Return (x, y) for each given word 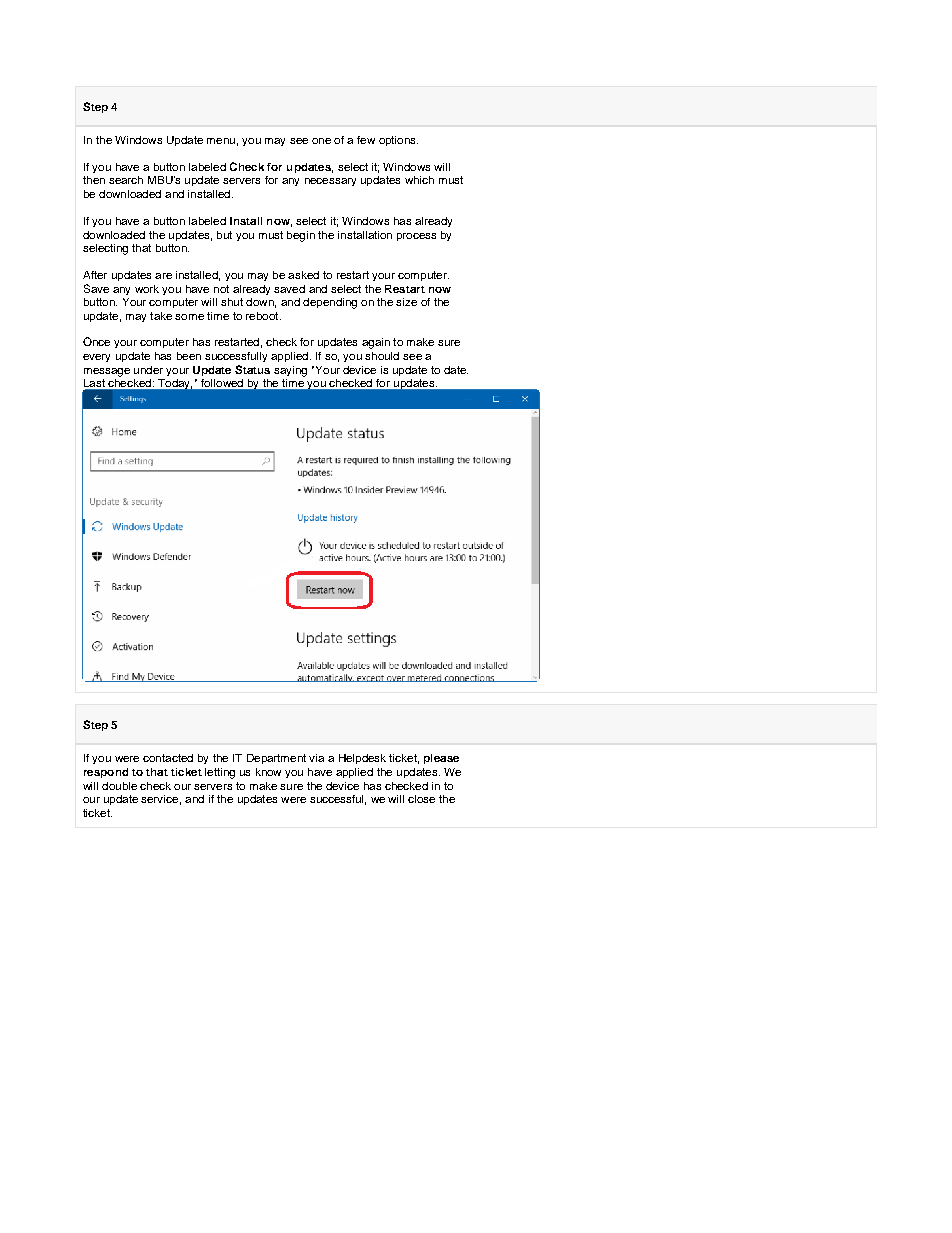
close (421, 799)
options (398, 141)
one (321, 141)
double (119, 786)
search (126, 180)
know (268, 772)
